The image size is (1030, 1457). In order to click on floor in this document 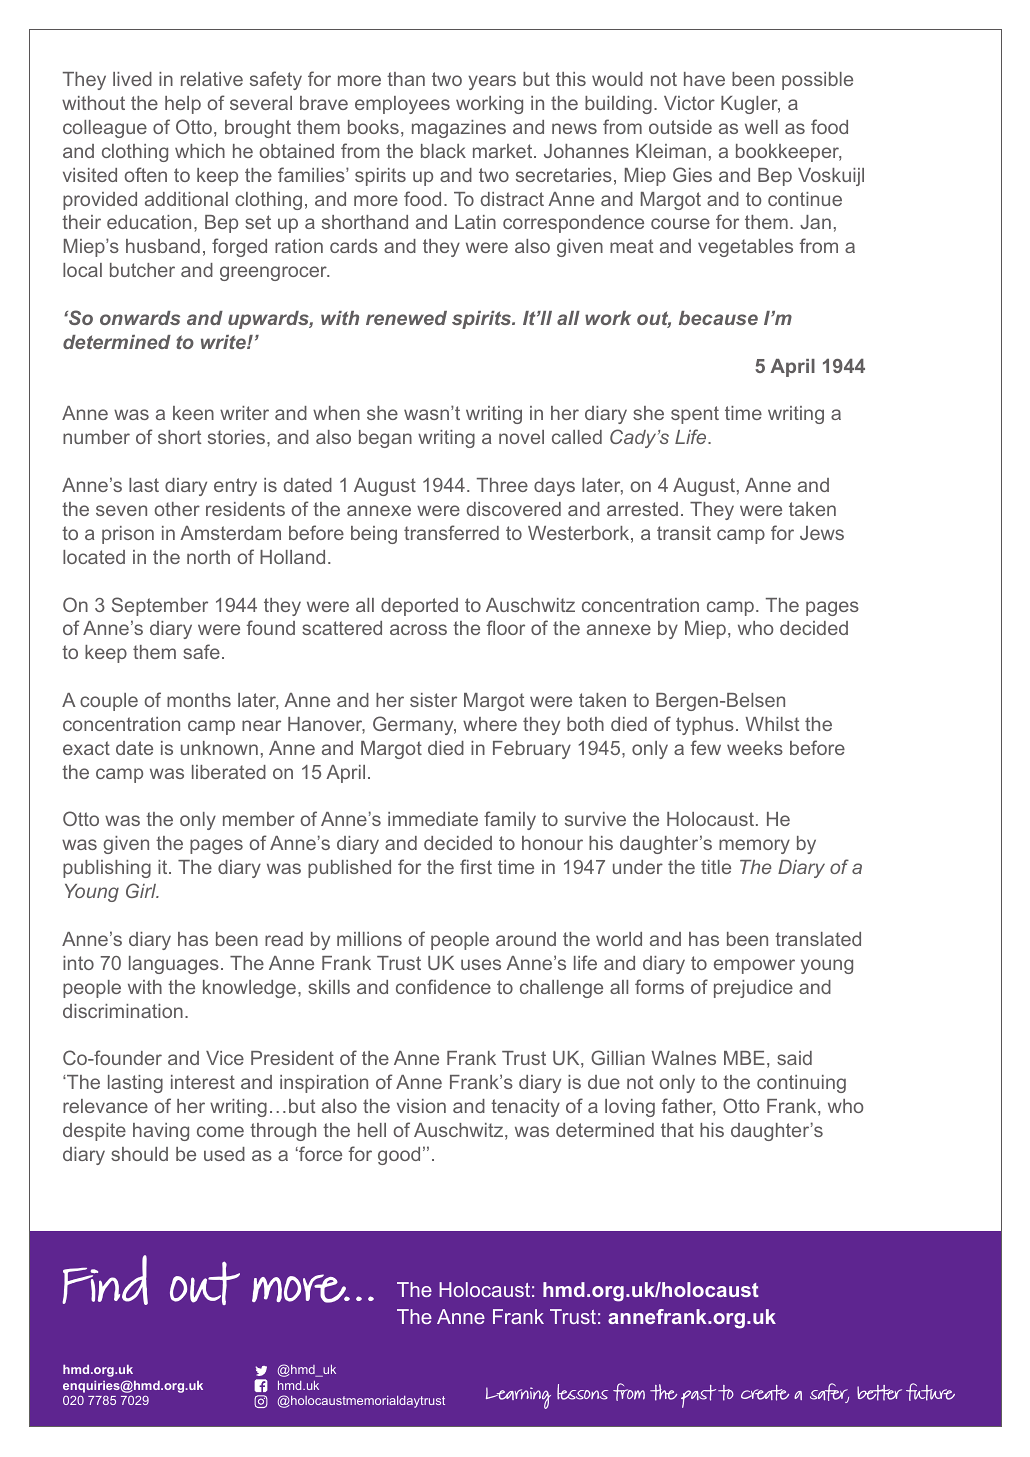, I will do `click(506, 627)`.
